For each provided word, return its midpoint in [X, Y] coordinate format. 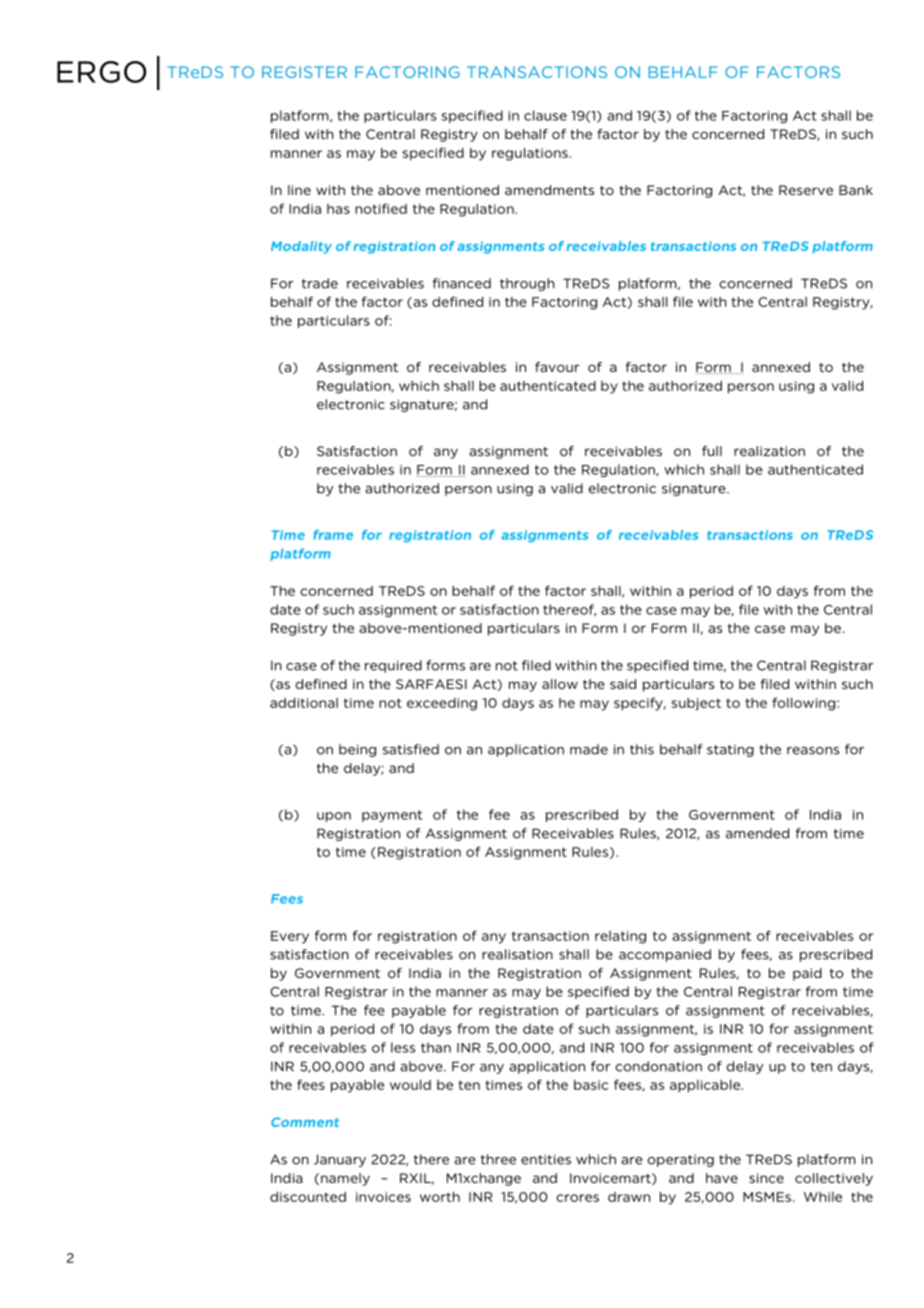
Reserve [806, 190]
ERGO [101, 72]
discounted [308, 1197]
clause [545, 115]
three [498, 1159]
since [766, 1178]
